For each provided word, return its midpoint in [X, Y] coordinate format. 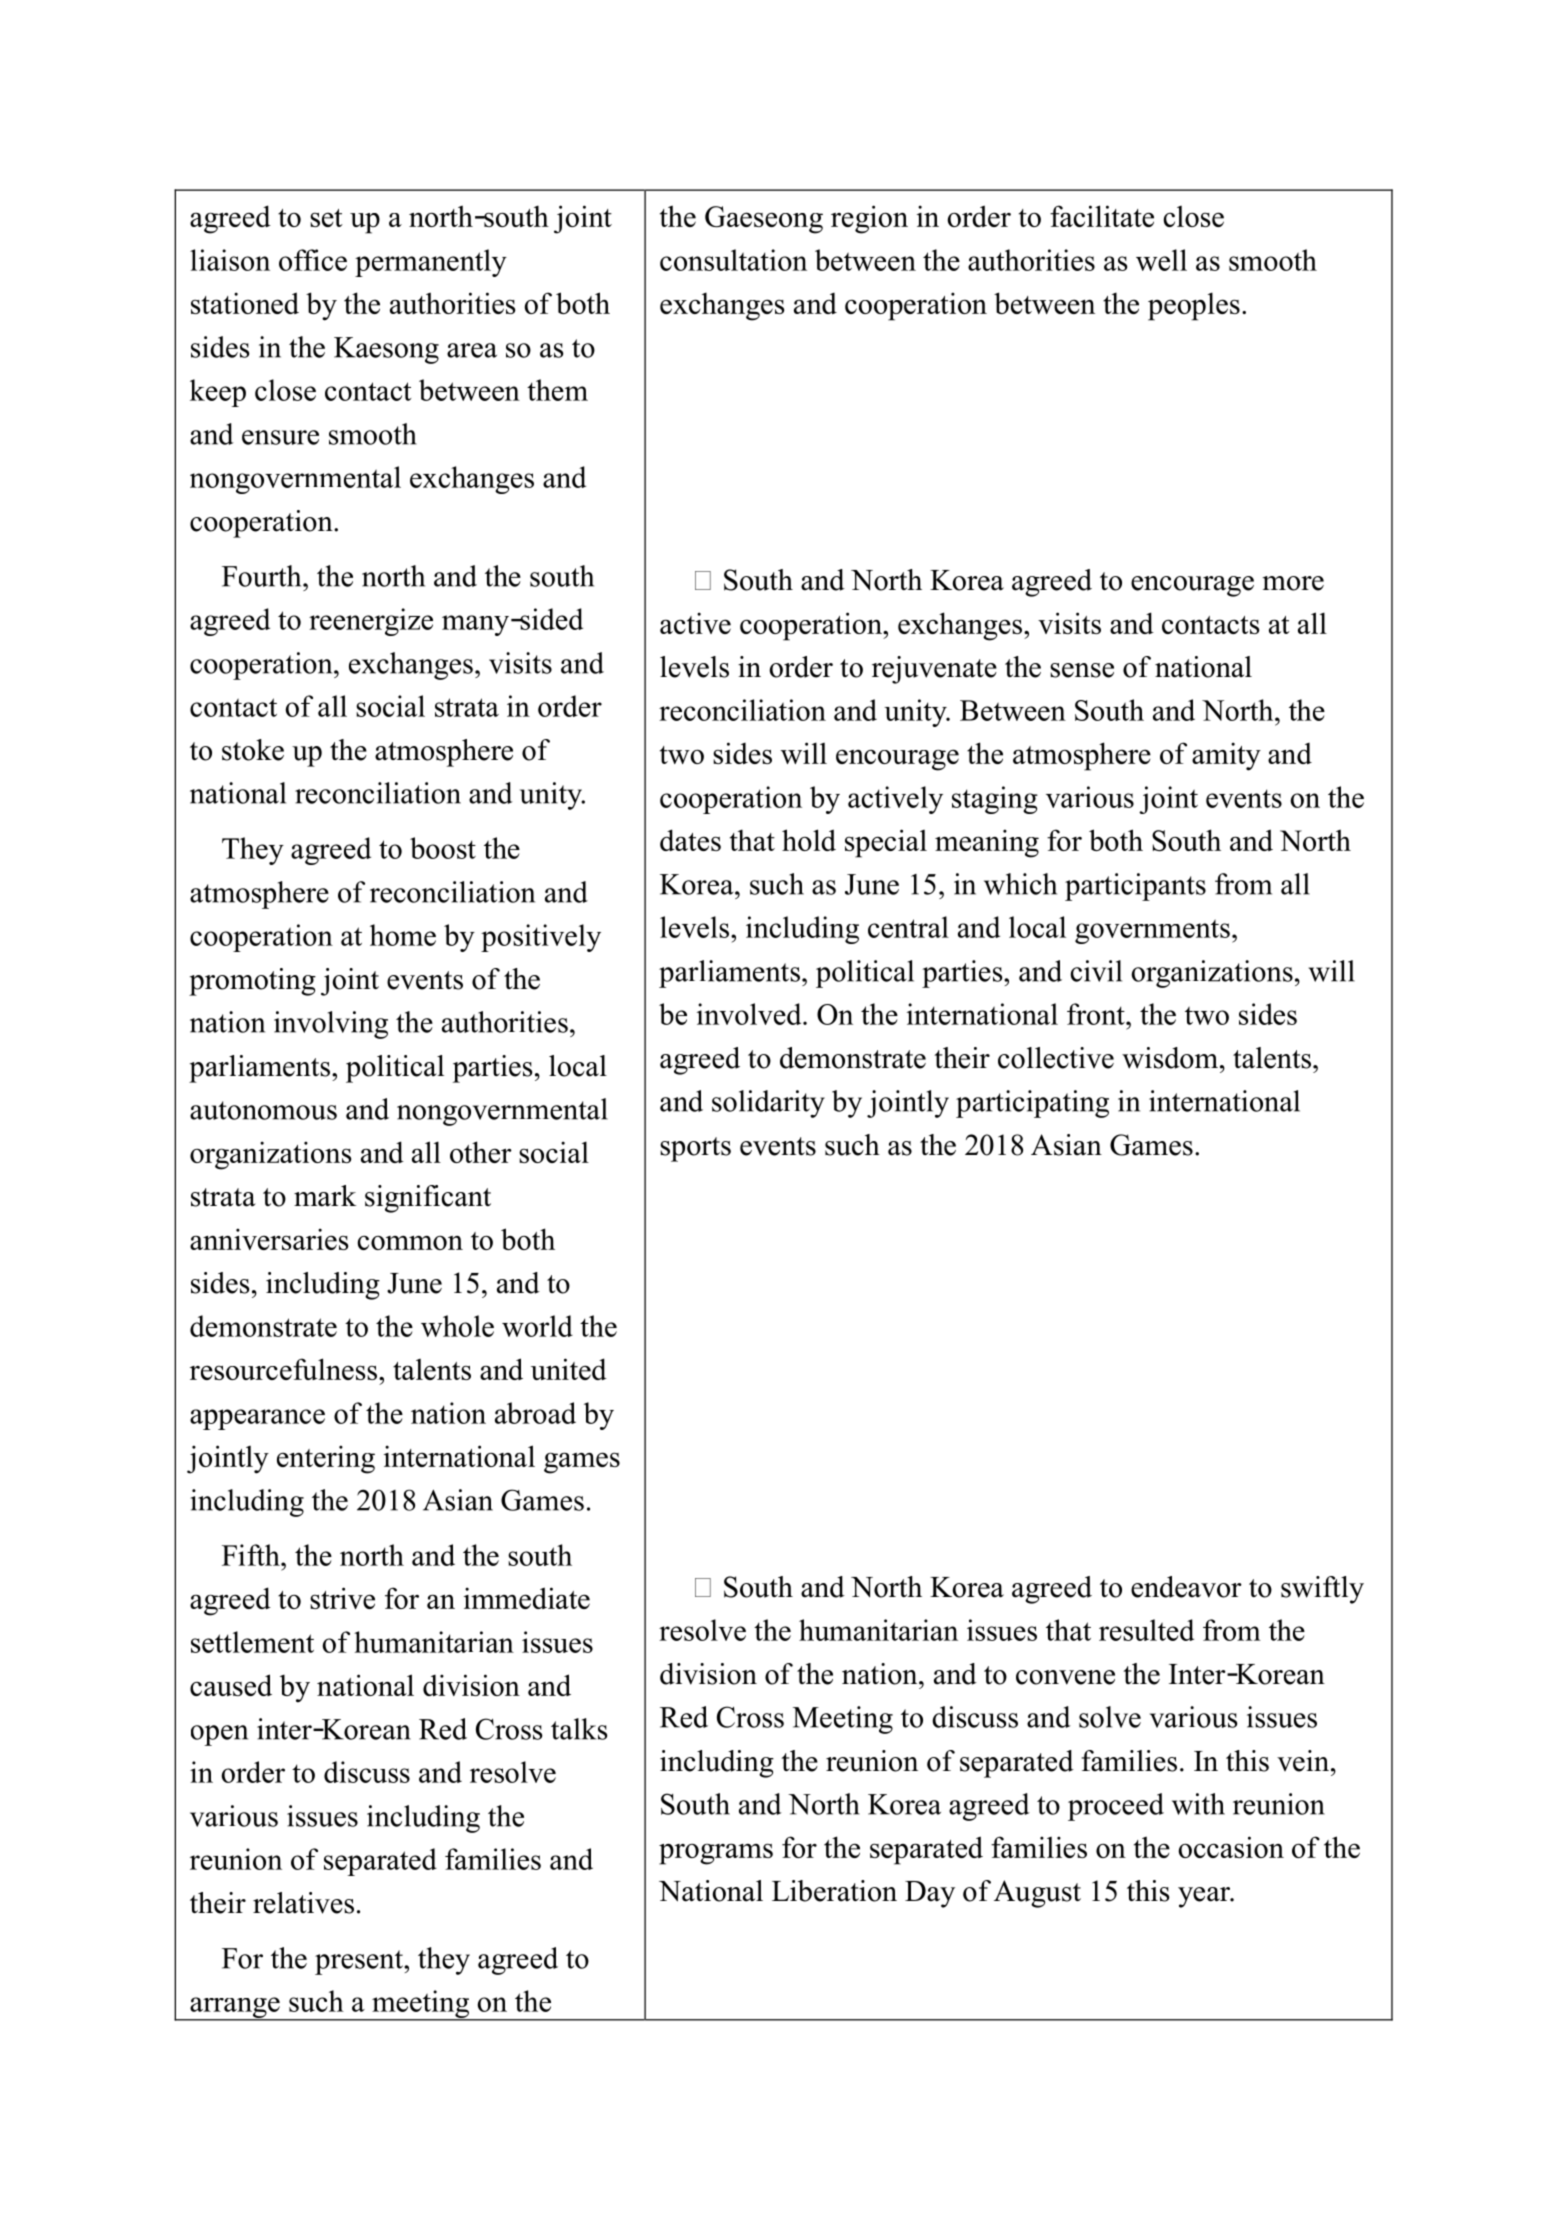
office [313, 260]
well [1161, 260]
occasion [1231, 1847]
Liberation [834, 1891]
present [360, 1962]
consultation [733, 260]
